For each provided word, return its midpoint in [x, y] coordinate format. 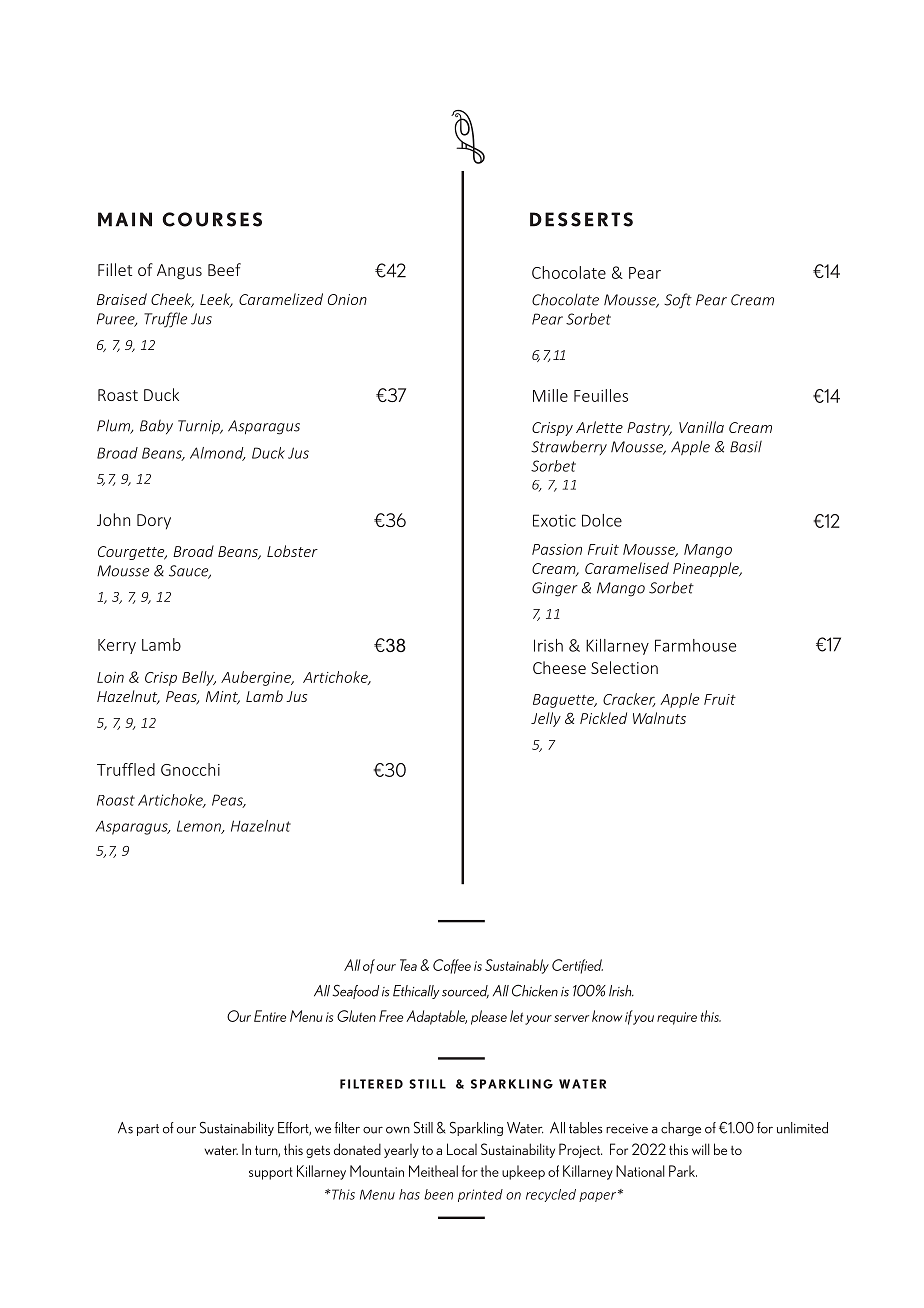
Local [462, 1149]
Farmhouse [695, 645]
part [148, 1130]
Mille [550, 395]
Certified [577, 966]
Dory [154, 522]
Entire [270, 1016]
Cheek [172, 300]
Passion [557, 549]
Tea [408, 965]
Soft [678, 301]
